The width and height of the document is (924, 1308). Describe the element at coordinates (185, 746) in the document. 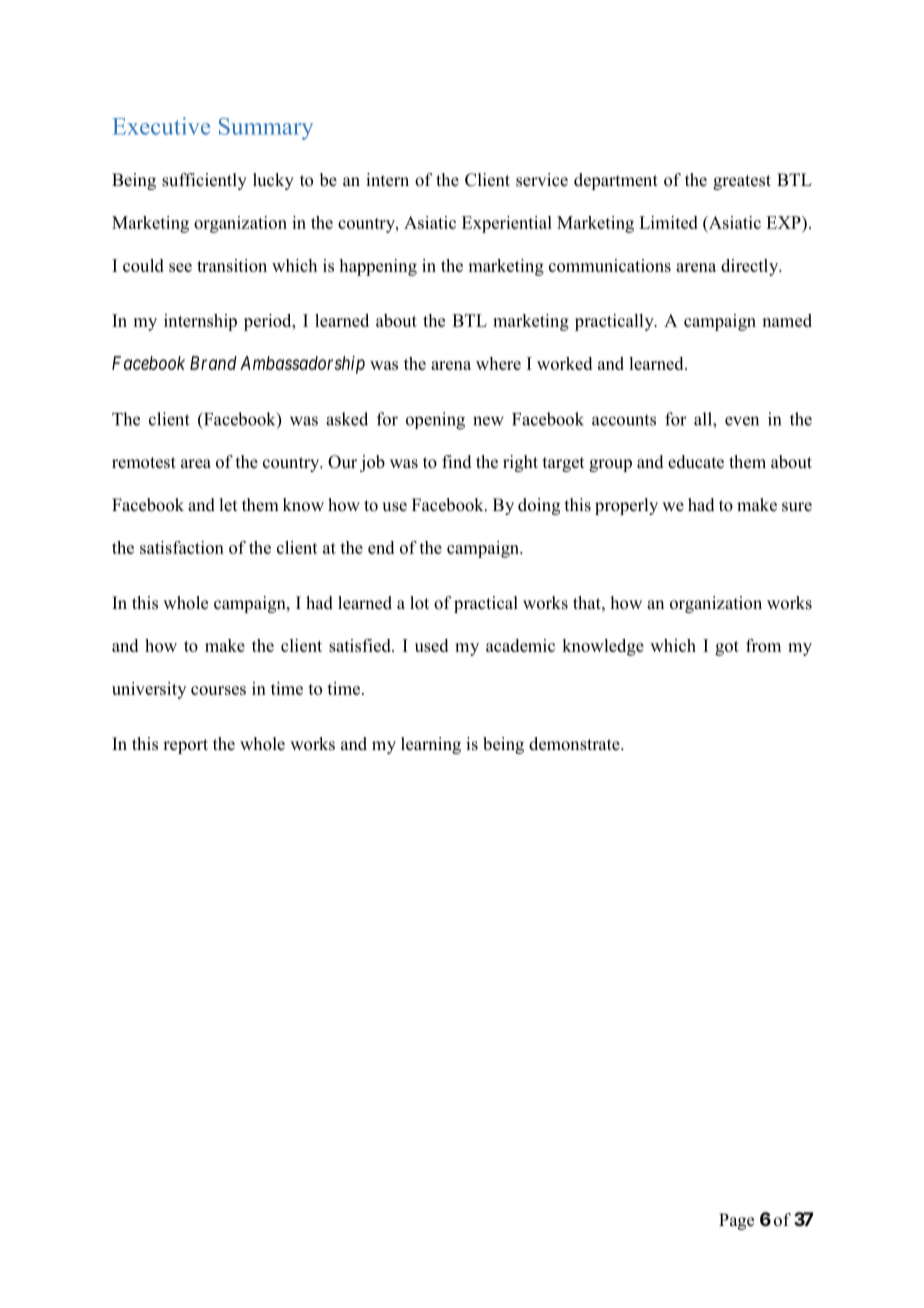

I see `report` at that location.
